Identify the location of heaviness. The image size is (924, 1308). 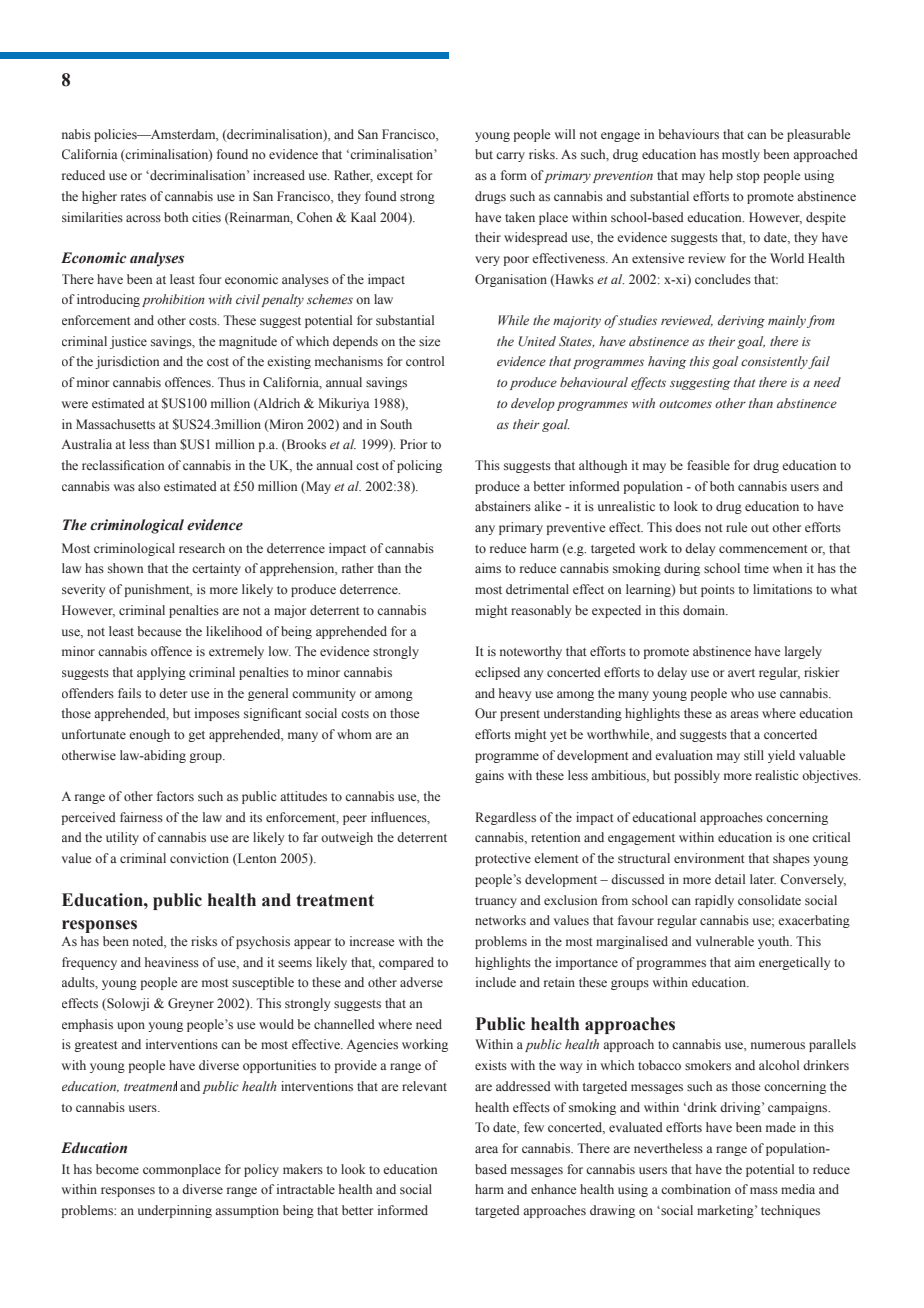
(172, 962).
